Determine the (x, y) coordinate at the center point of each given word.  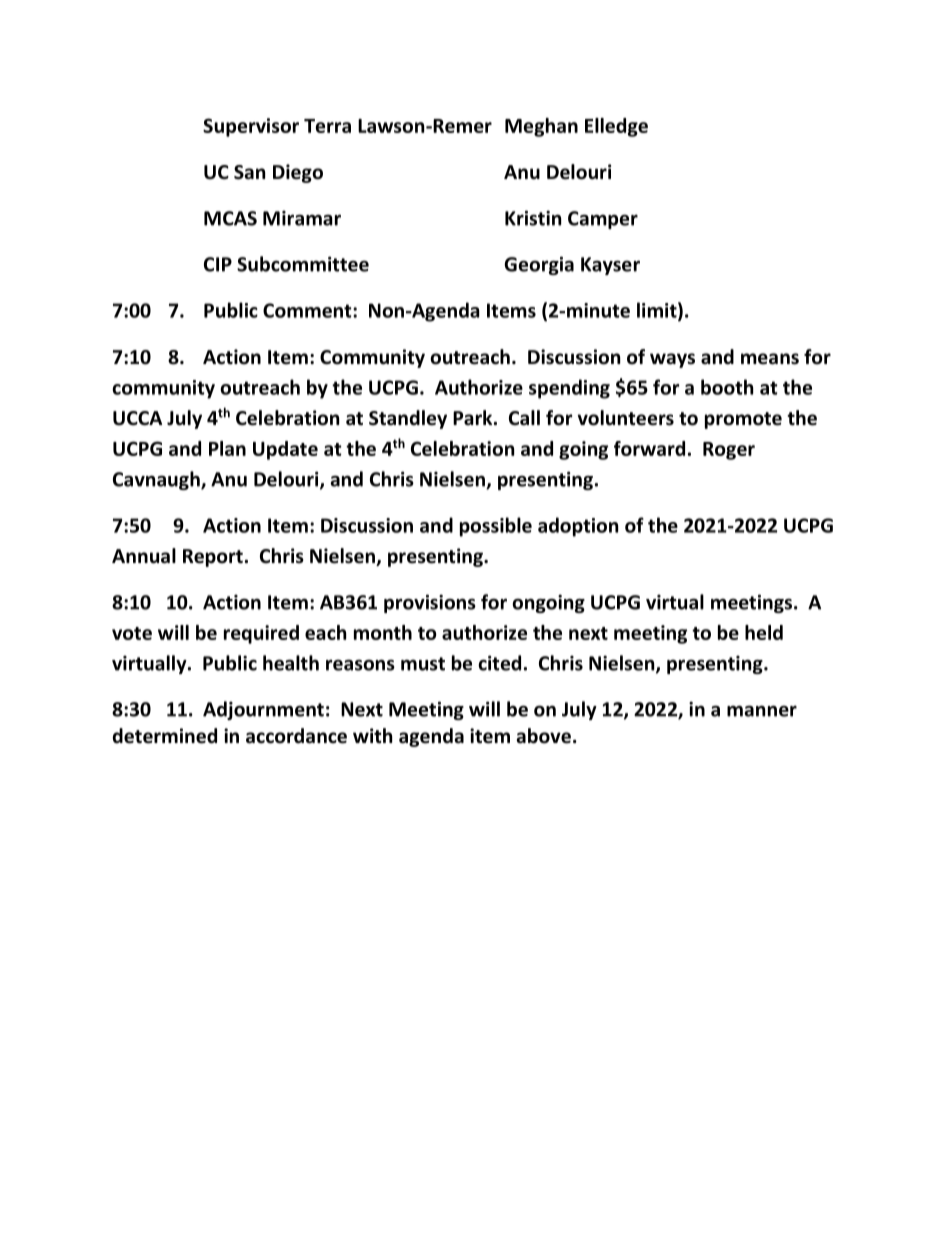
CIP (218, 264)
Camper (603, 220)
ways (672, 360)
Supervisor (251, 127)
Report (213, 558)
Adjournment (263, 710)
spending (569, 389)
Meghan (541, 127)
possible (496, 527)
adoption (578, 527)
